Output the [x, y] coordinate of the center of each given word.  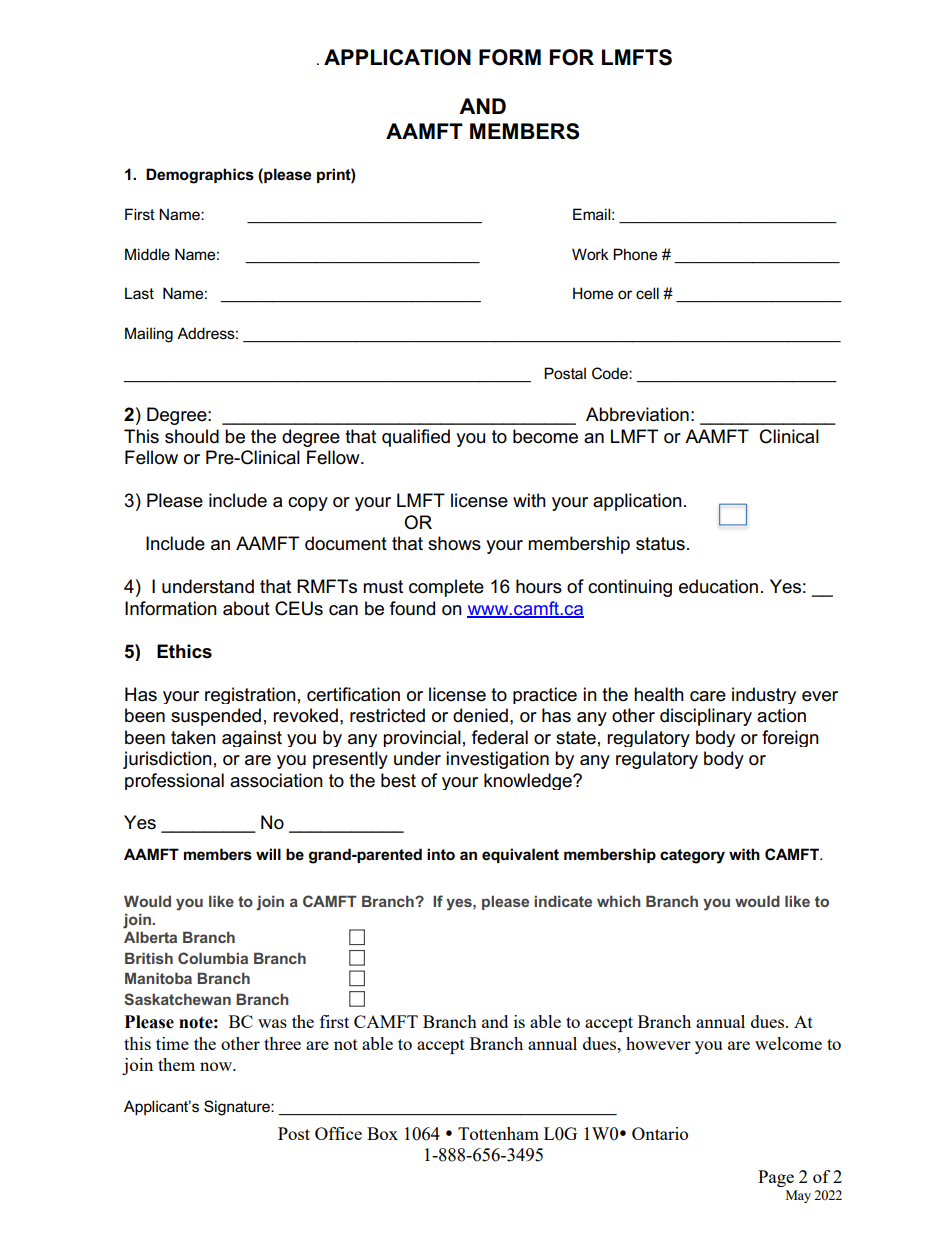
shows [454, 543]
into [441, 854]
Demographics [200, 176]
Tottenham [498, 1133]
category [692, 856]
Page [776, 1178]
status [660, 544]
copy [308, 504]
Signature [238, 1108]
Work [590, 254]
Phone [635, 254]
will [268, 854]
